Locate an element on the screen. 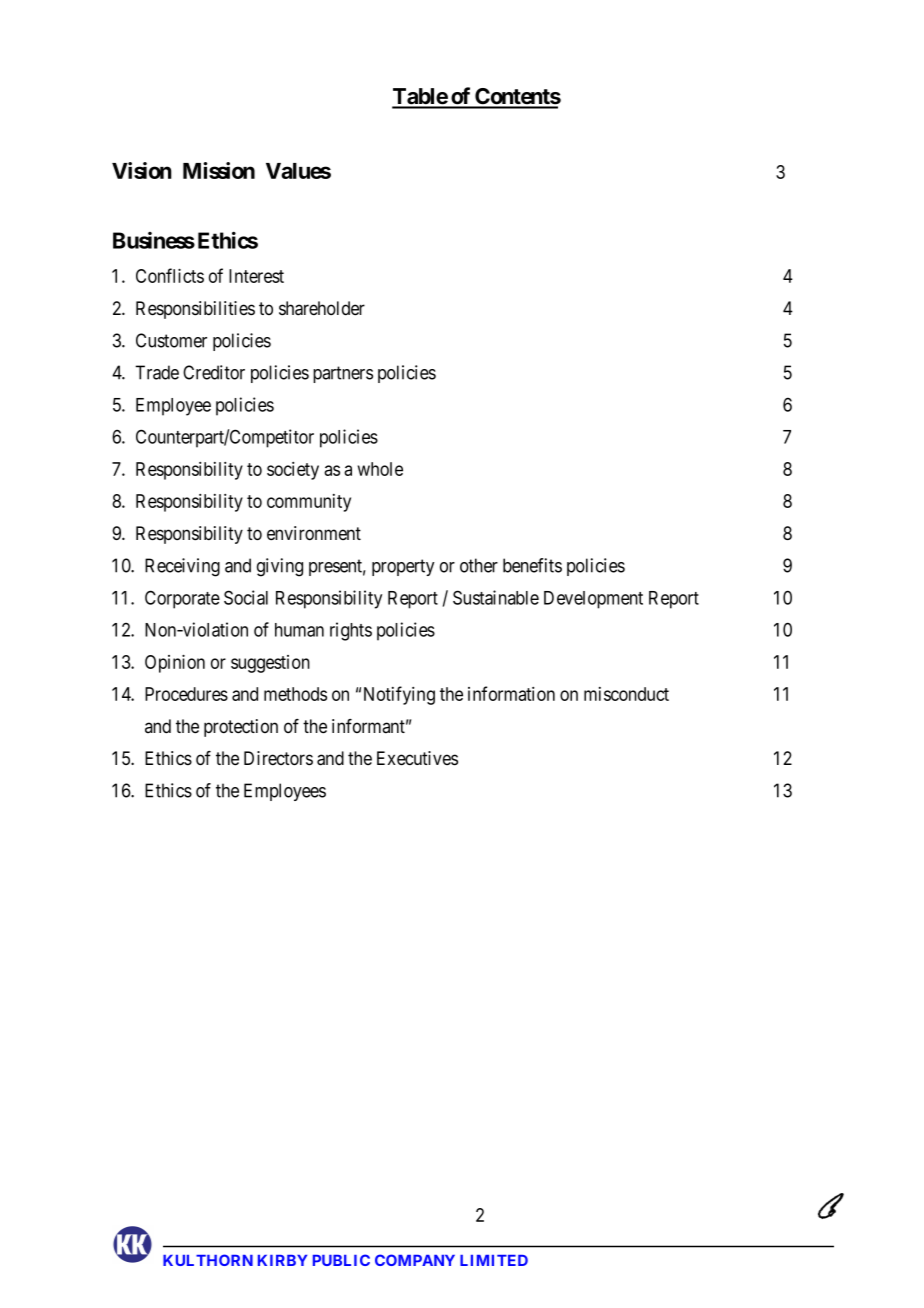 The width and height of the screenshot is (924, 1308). benefits is located at coordinates (532, 565).
